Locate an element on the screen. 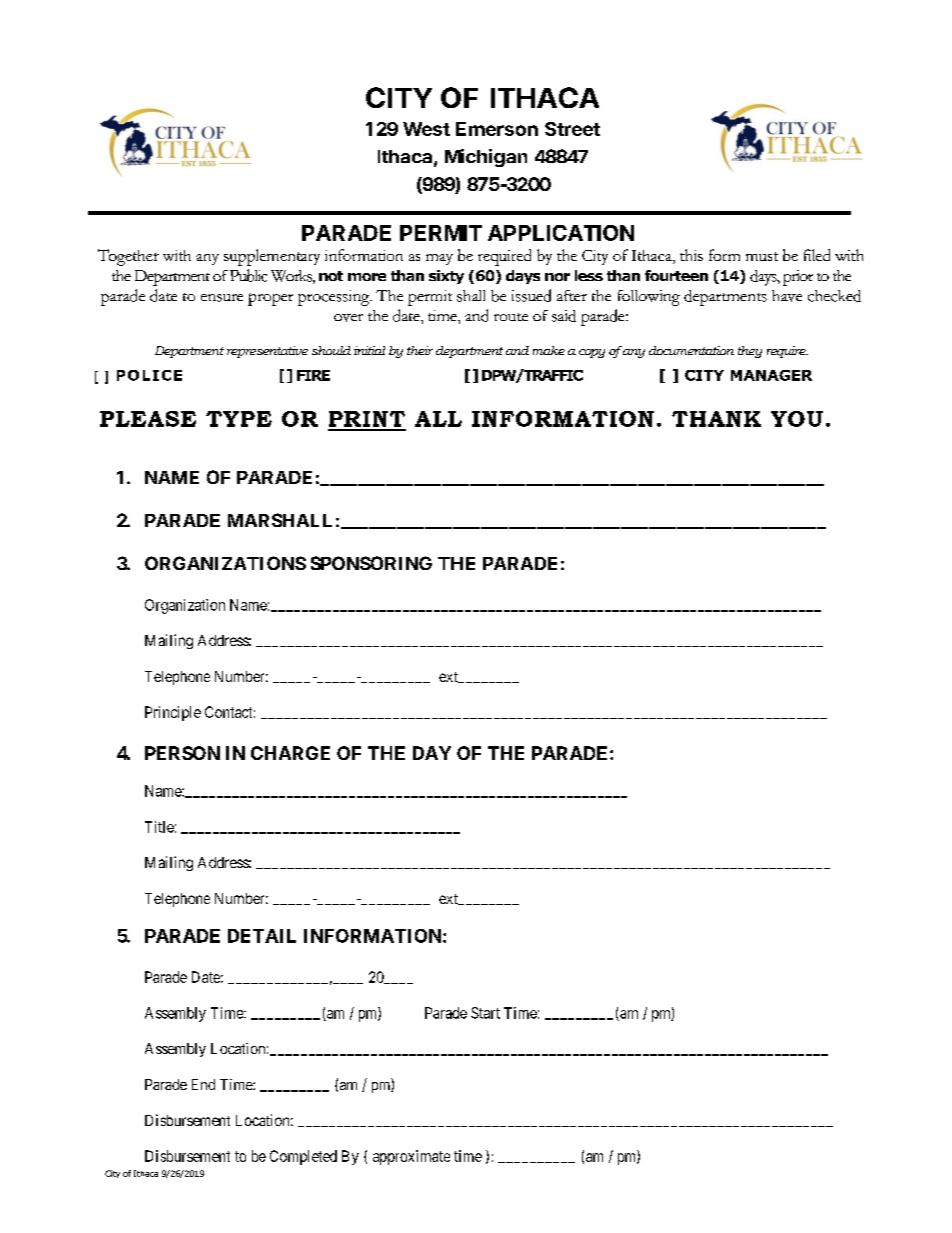 This screenshot has height=1233, width=952. YOU is located at coordinates (797, 419).
